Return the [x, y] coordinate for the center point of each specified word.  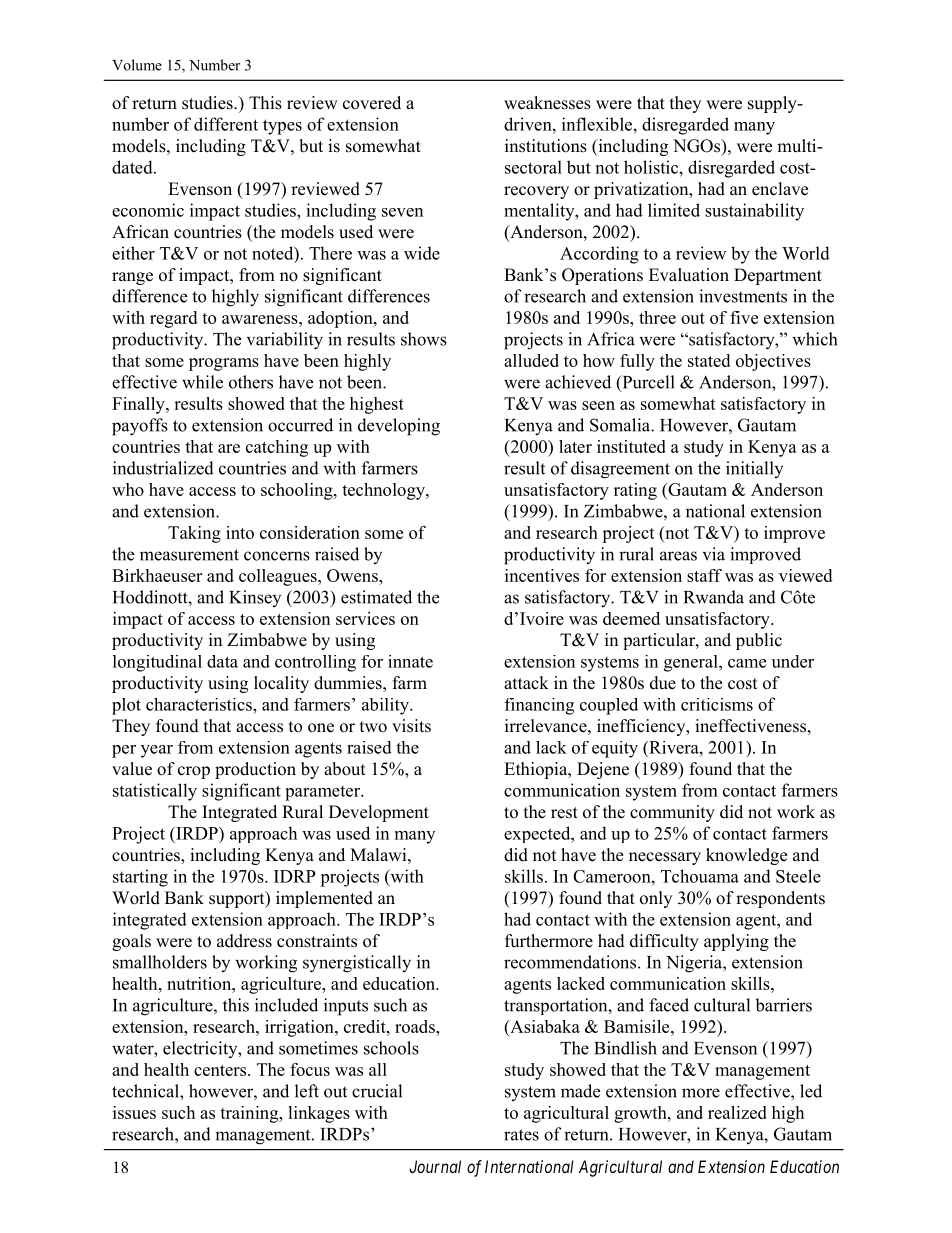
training [250, 1114]
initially [754, 469]
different [226, 124]
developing [399, 427]
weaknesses [547, 103]
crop [194, 772]
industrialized [163, 468]
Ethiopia [537, 770]
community [672, 813]
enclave [780, 189]
